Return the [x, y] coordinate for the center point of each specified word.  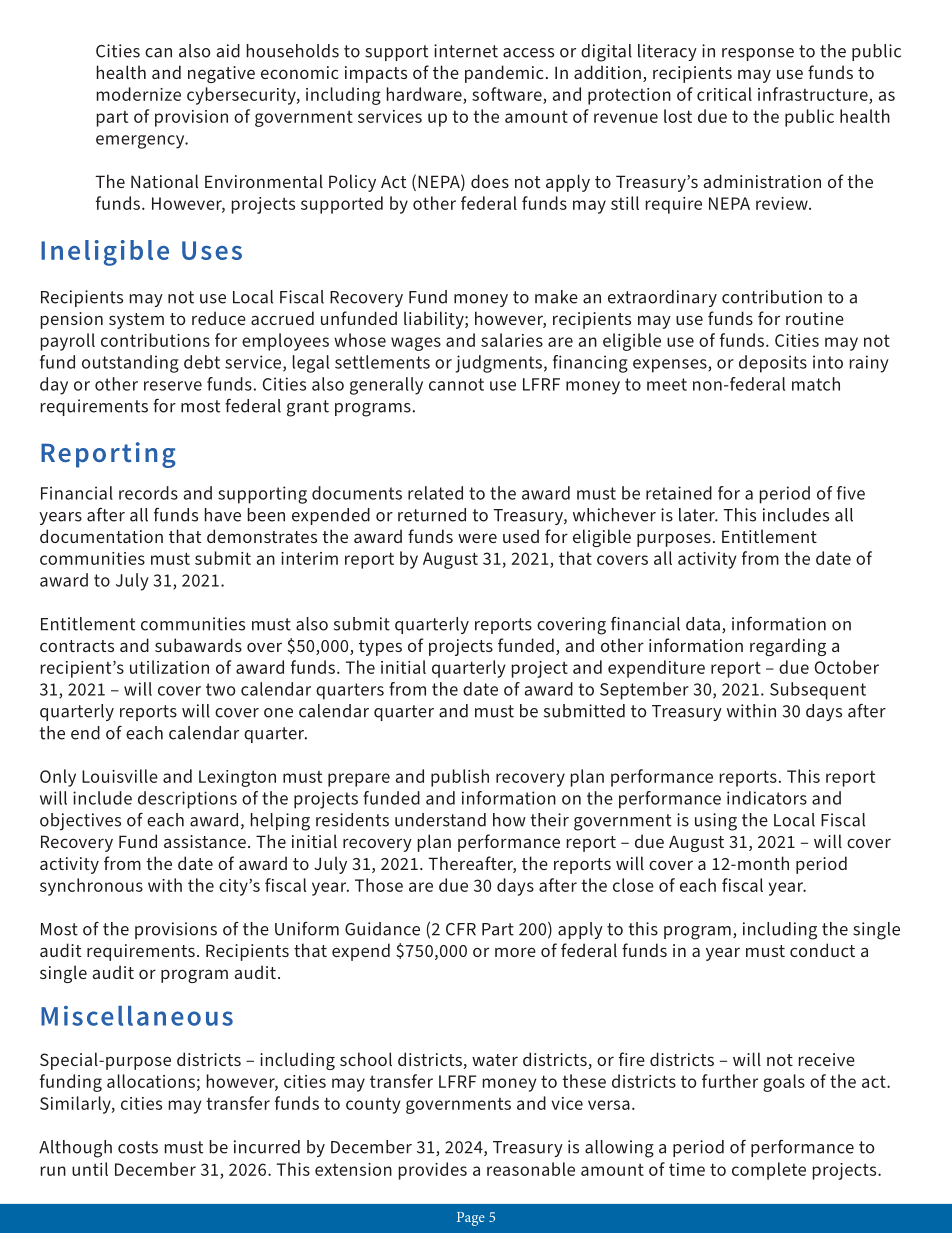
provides [433, 1171]
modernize [139, 94]
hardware [425, 95]
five [851, 493]
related [435, 493]
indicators [767, 798]
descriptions [187, 800]
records [148, 493]
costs [138, 1147]
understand [440, 820]
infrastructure [814, 95]
